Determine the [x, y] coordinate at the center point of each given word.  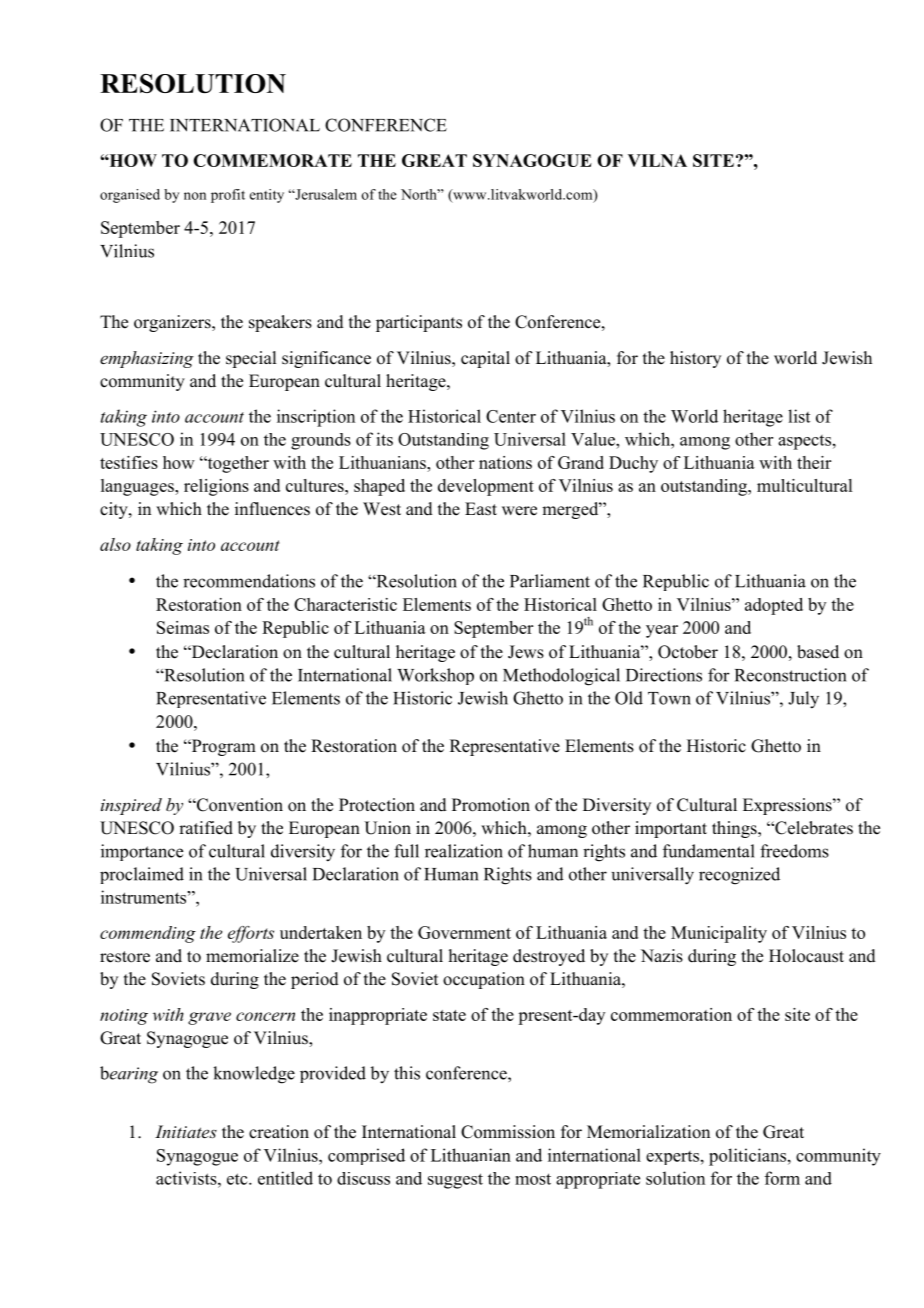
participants [419, 323]
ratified [206, 828]
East [481, 509]
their [814, 462]
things [735, 829]
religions [216, 487]
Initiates [186, 1131]
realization [464, 851]
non [195, 196]
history [695, 359]
